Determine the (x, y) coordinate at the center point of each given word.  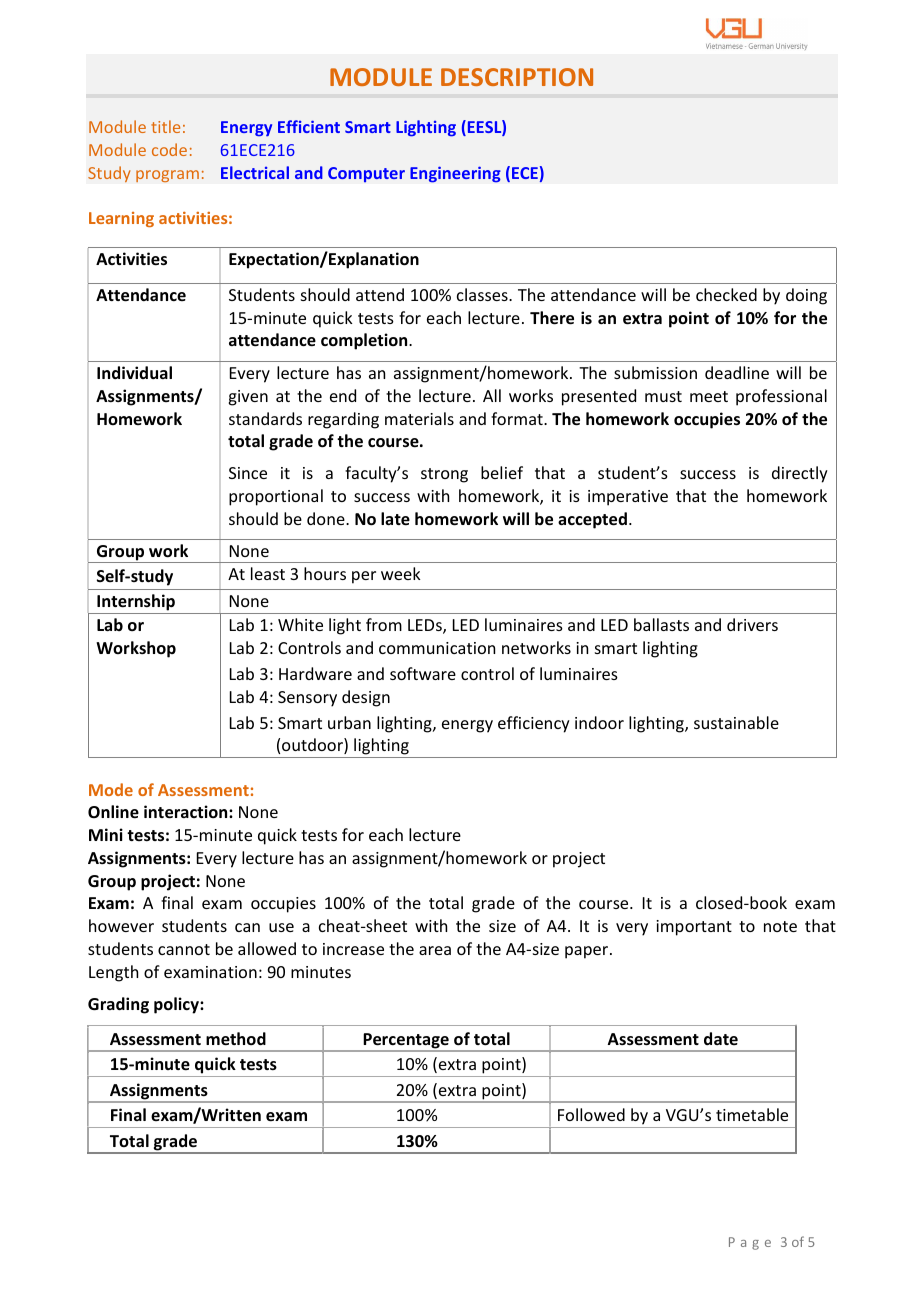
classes (483, 294)
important (694, 928)
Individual (134, 372)
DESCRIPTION (517, 77)
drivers (752, 624)
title (165, 126)
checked (726, 294)
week (401, 573)
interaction (187, 812)
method (236, 1039)
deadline (737, 372)
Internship (136, 604)
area (435, 950)
